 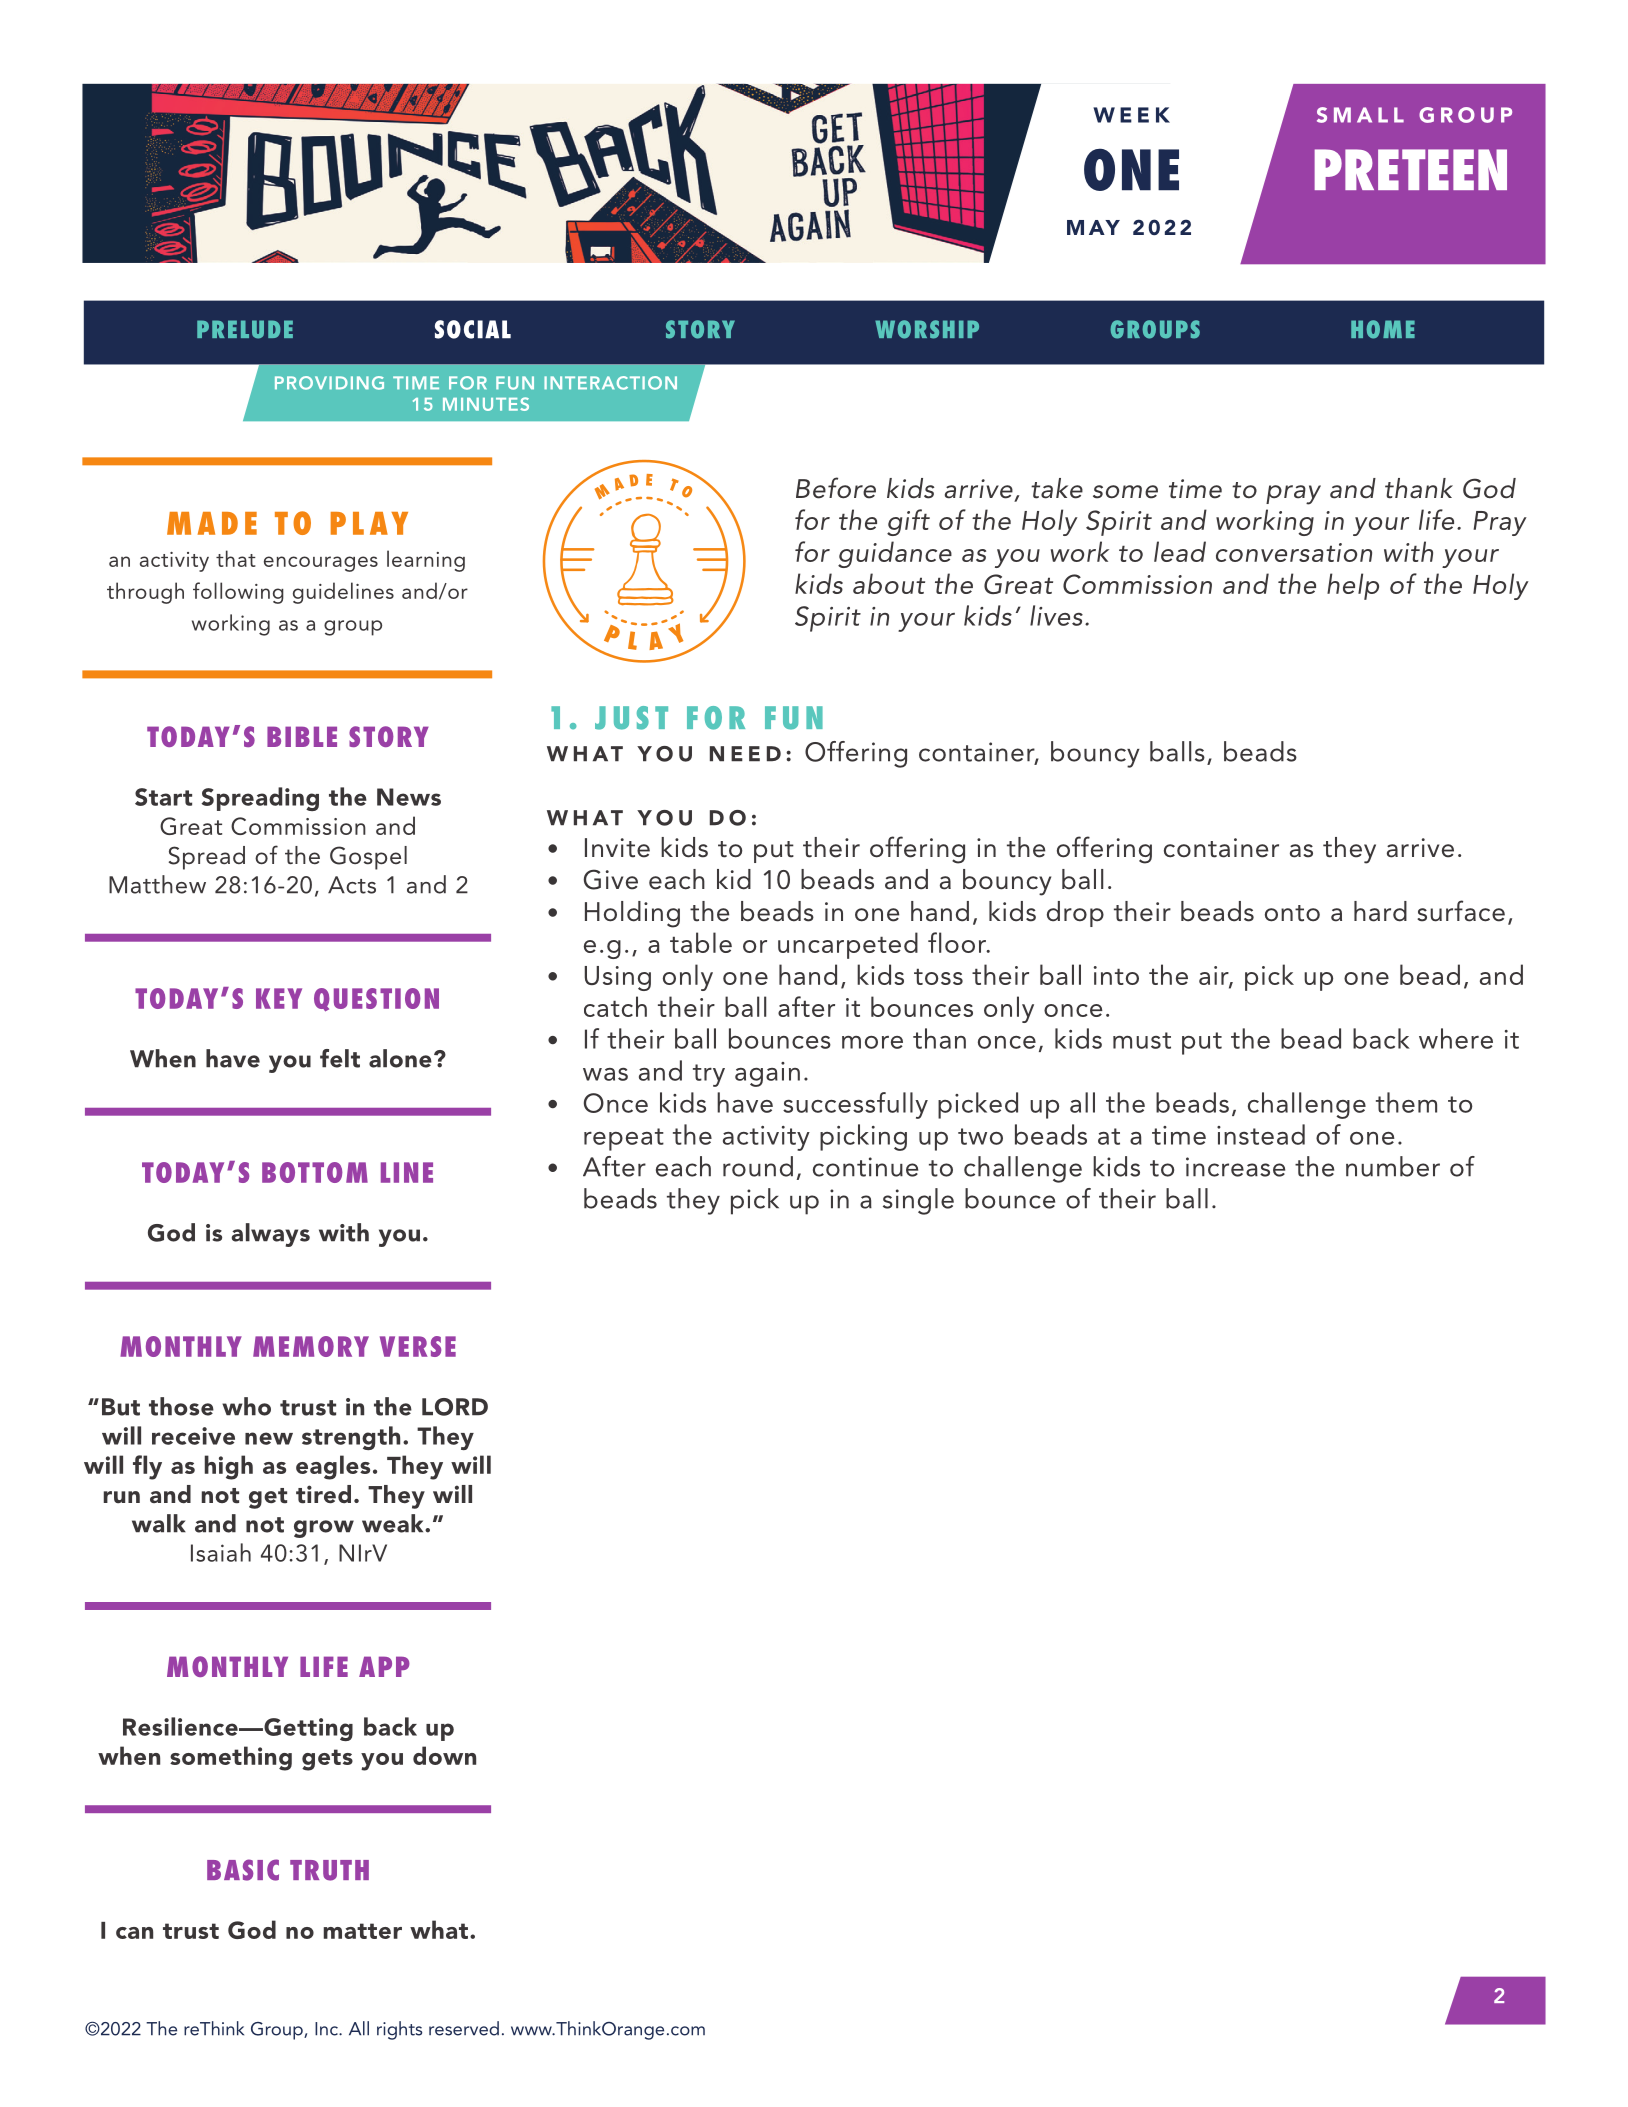 What do you see at coordinates (927, 329) in the document?
I see `WORSHIP` at bounding box center [927, 329].
